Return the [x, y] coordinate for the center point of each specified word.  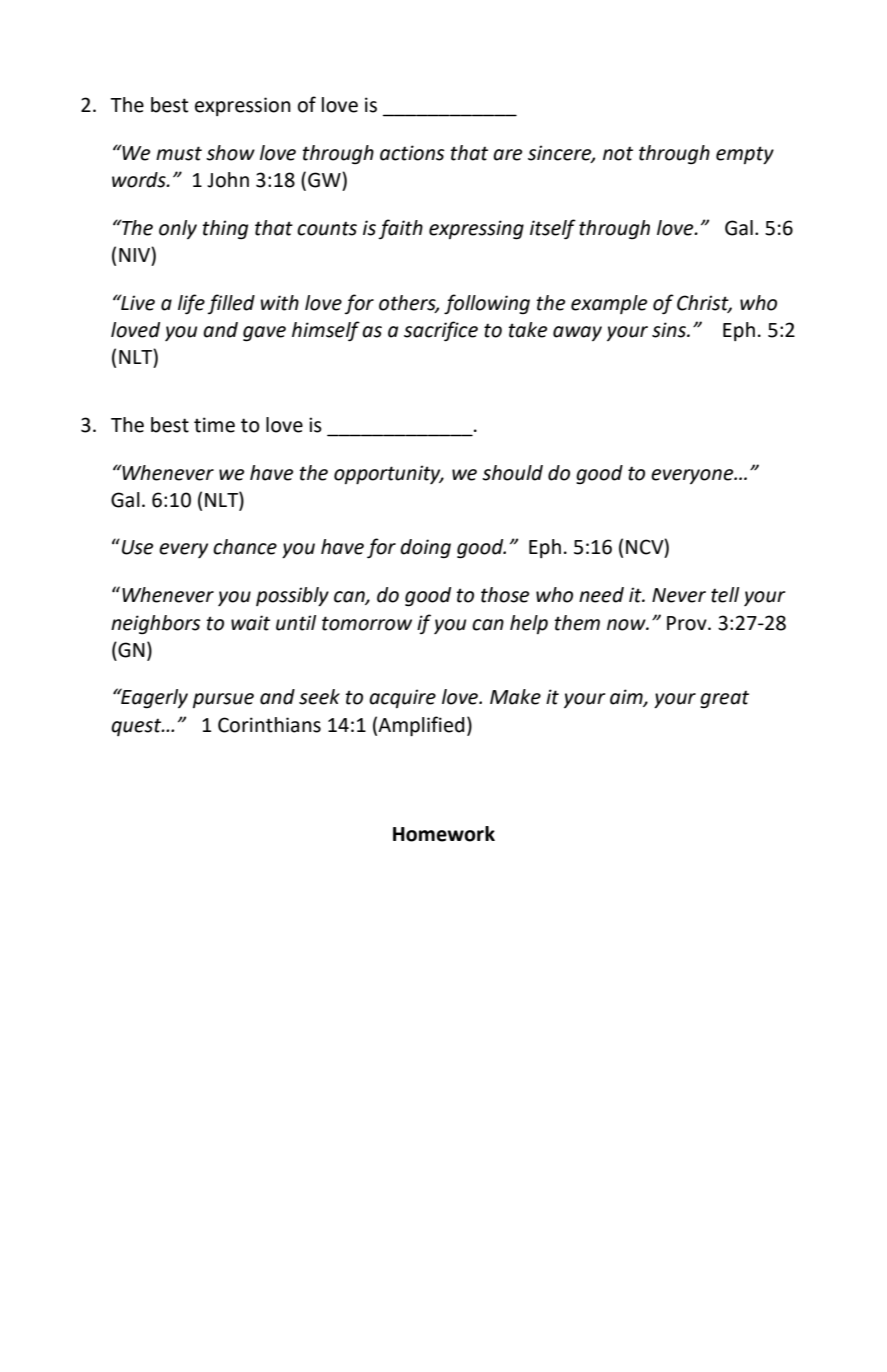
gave [264, 334]
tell [725, 595]
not [618, 153]
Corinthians [269, 725]
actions [412, 153]
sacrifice [441, 331]
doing [425, 549]
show [230, 153]
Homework [444, 834]
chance [245, 547]
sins [670, 330]
